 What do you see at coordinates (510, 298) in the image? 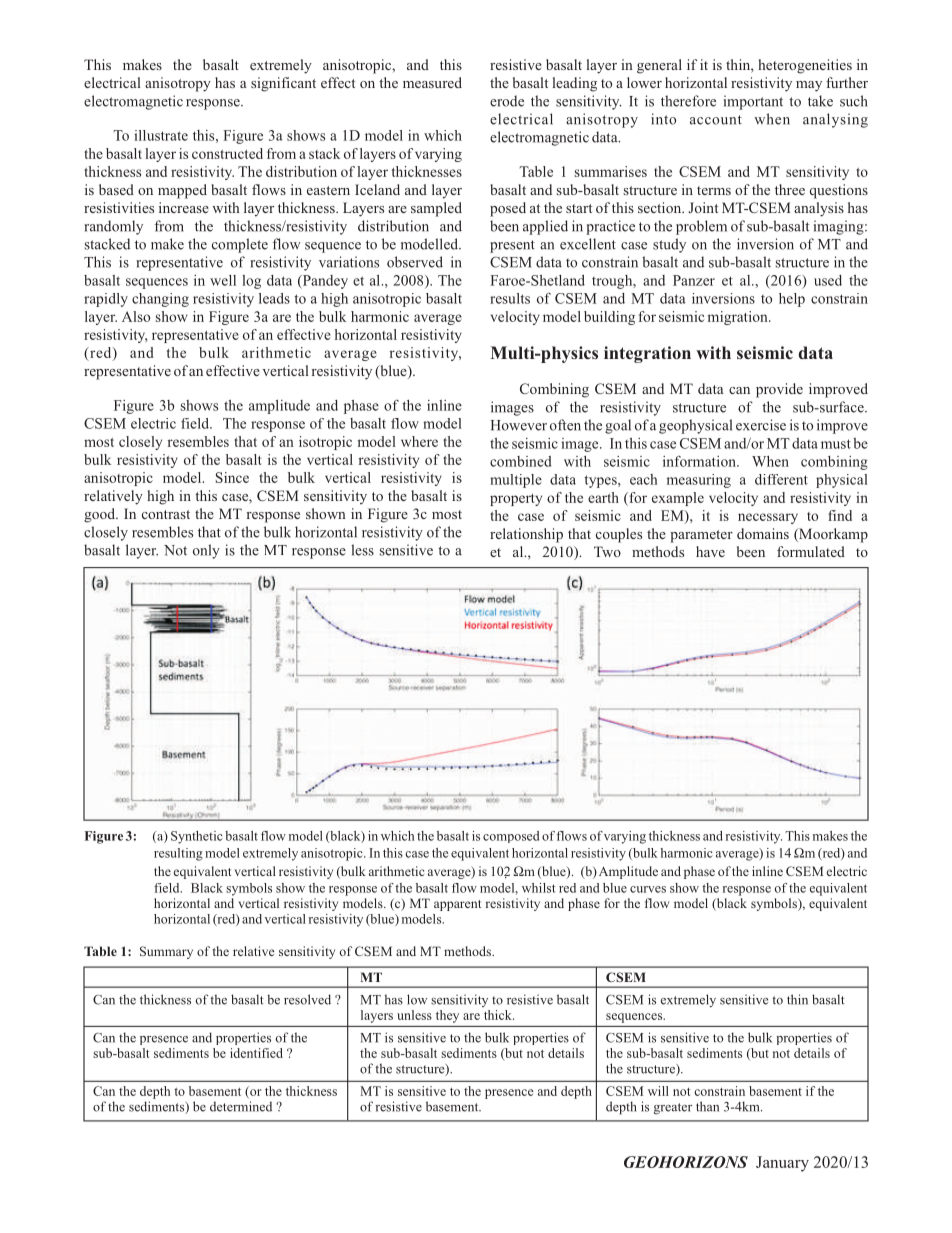
I see `results` at bounding box center [510, 298].
